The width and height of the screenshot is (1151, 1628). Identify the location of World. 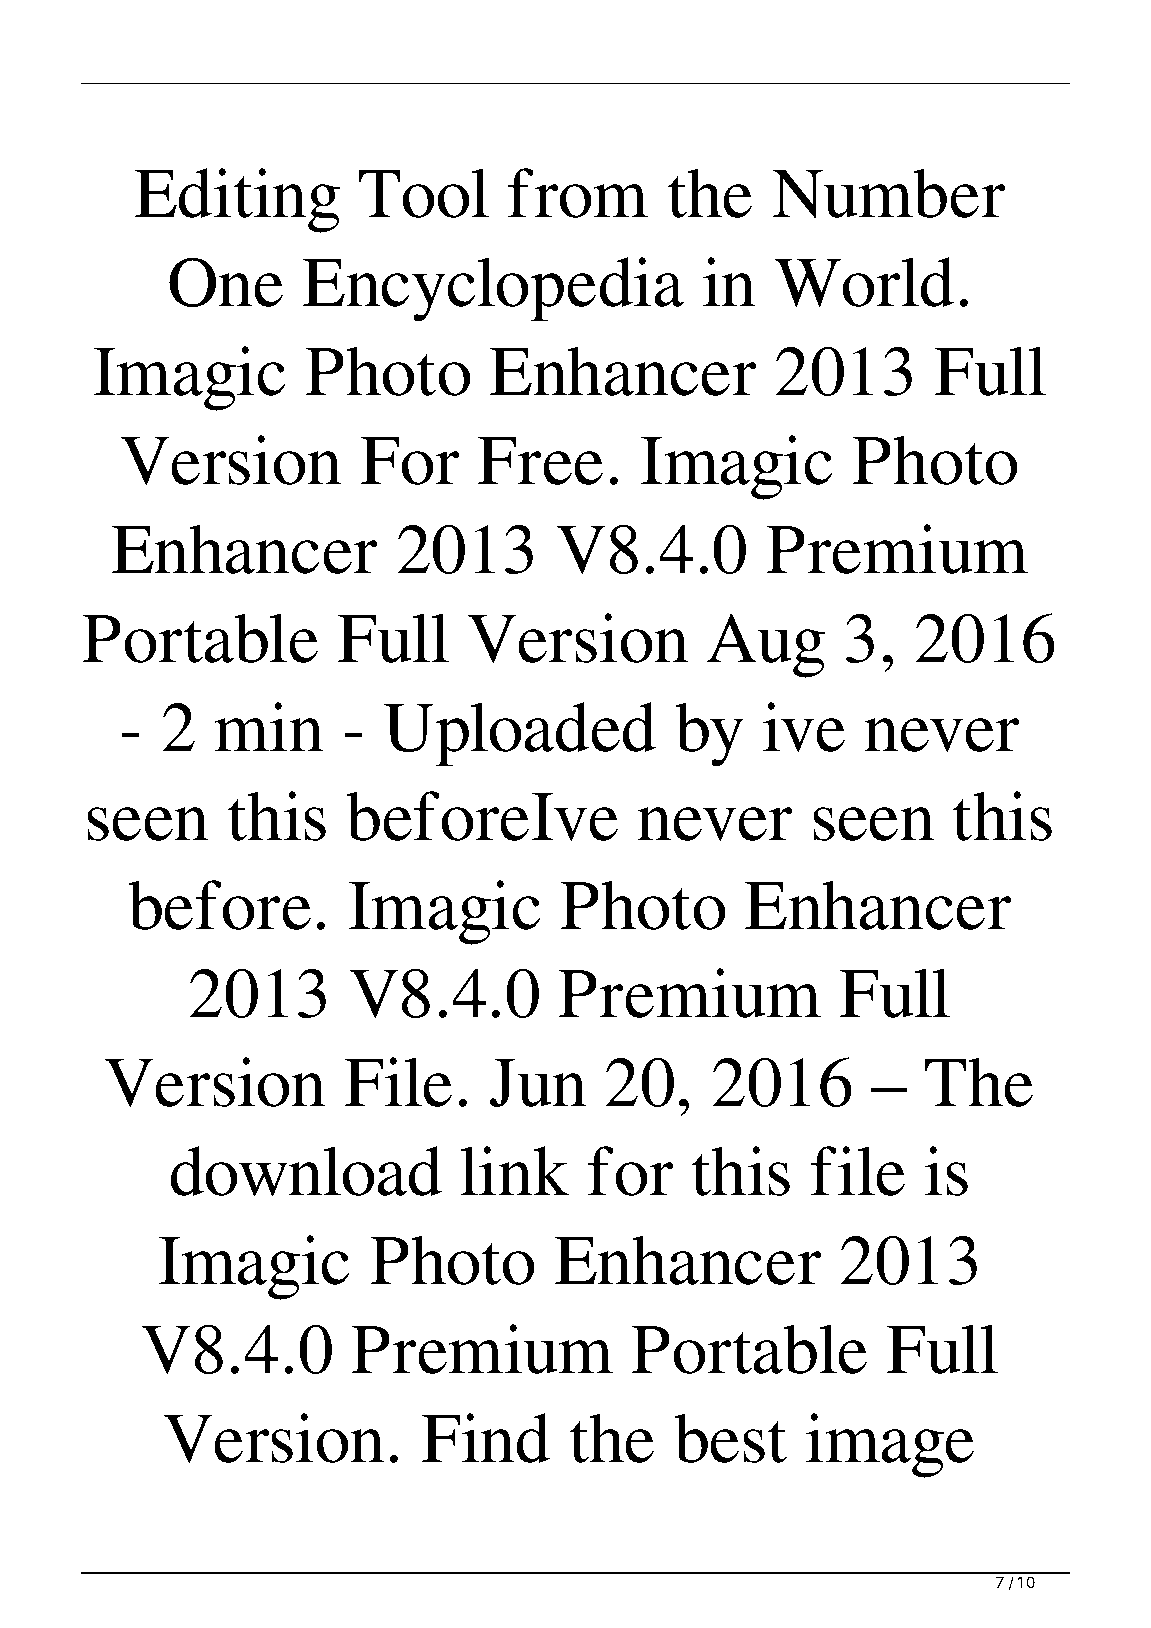
(864, 282).
